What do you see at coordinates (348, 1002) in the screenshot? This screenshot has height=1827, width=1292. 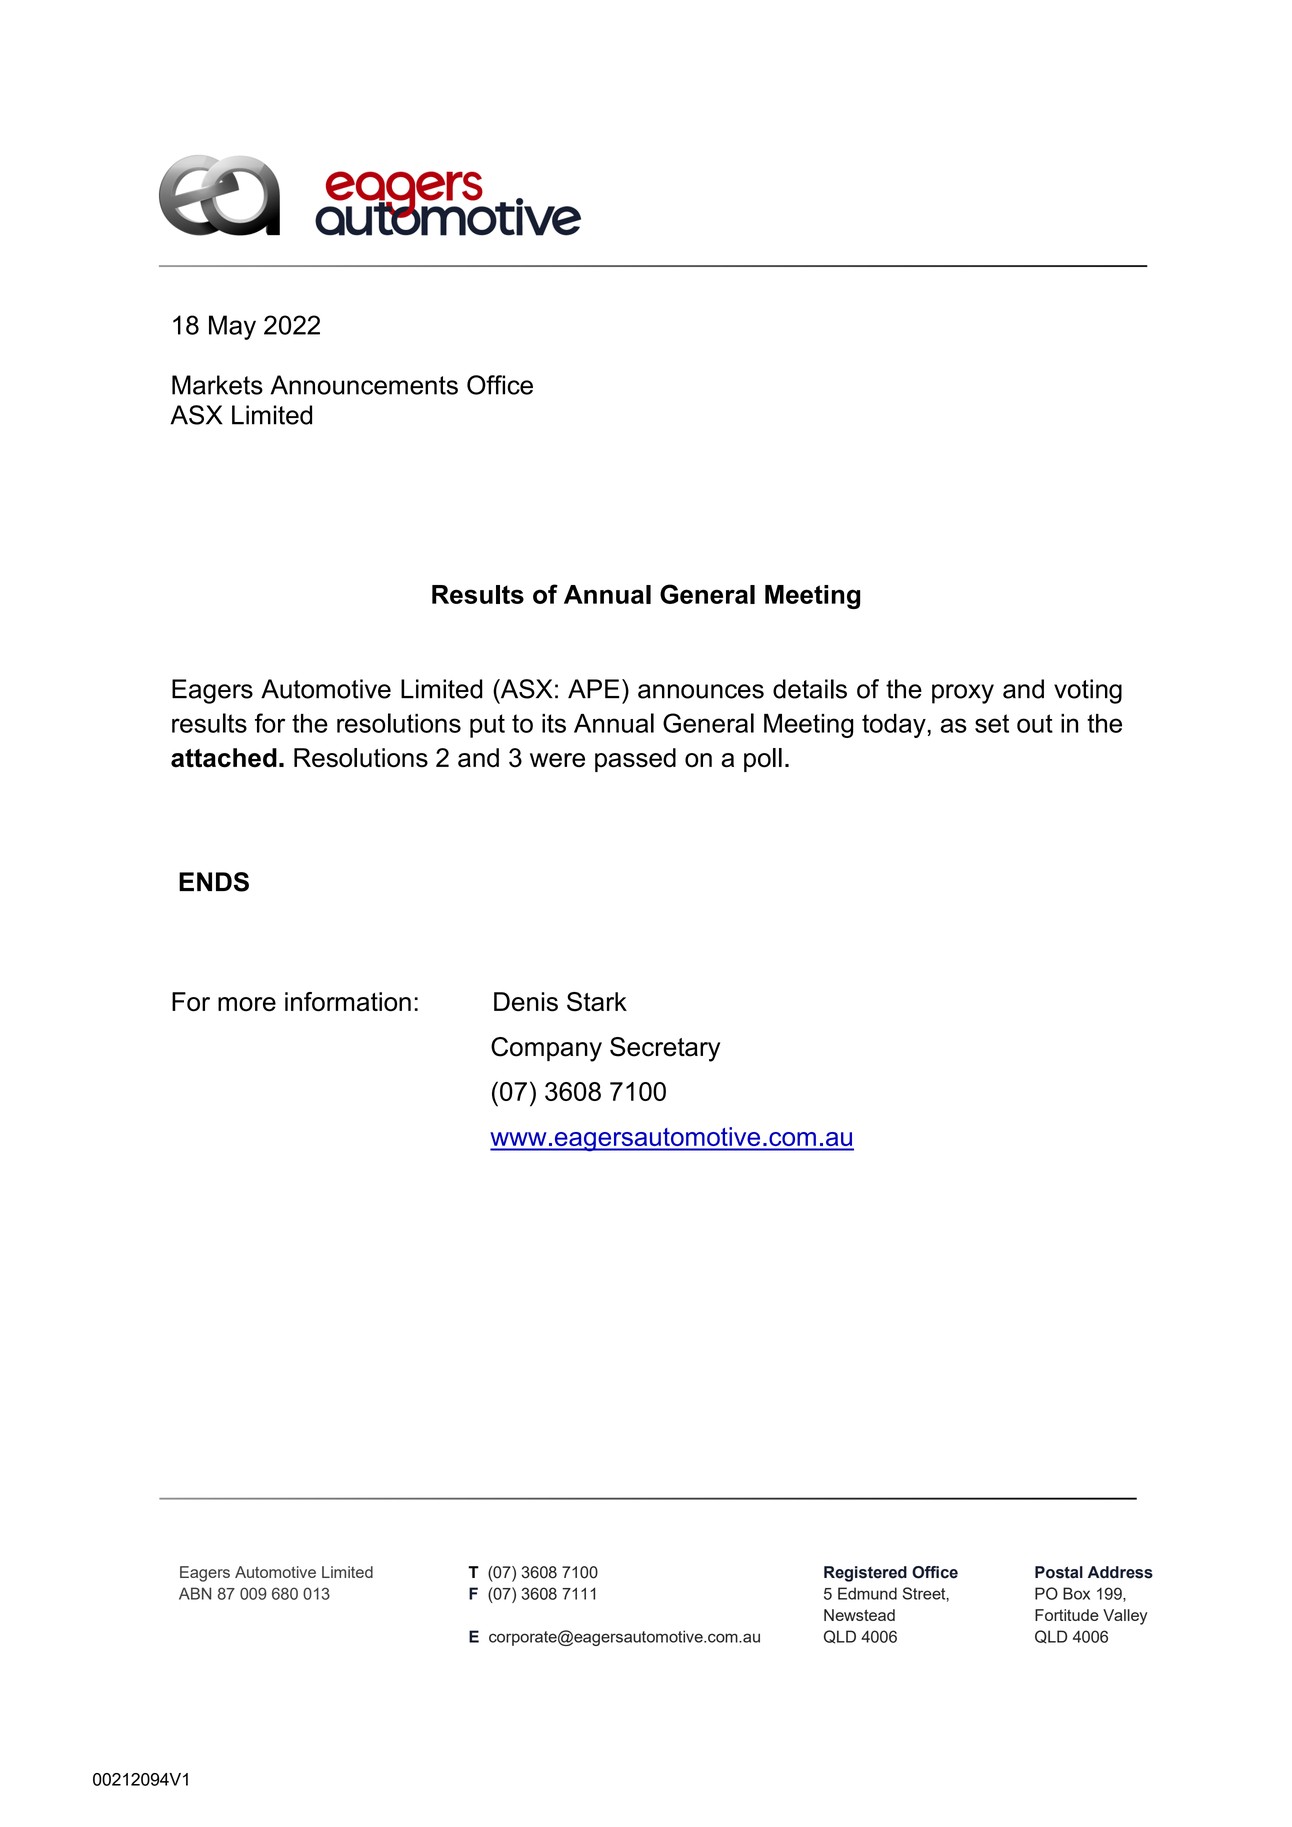 I see `information` at bounding box center [348, 1002].
